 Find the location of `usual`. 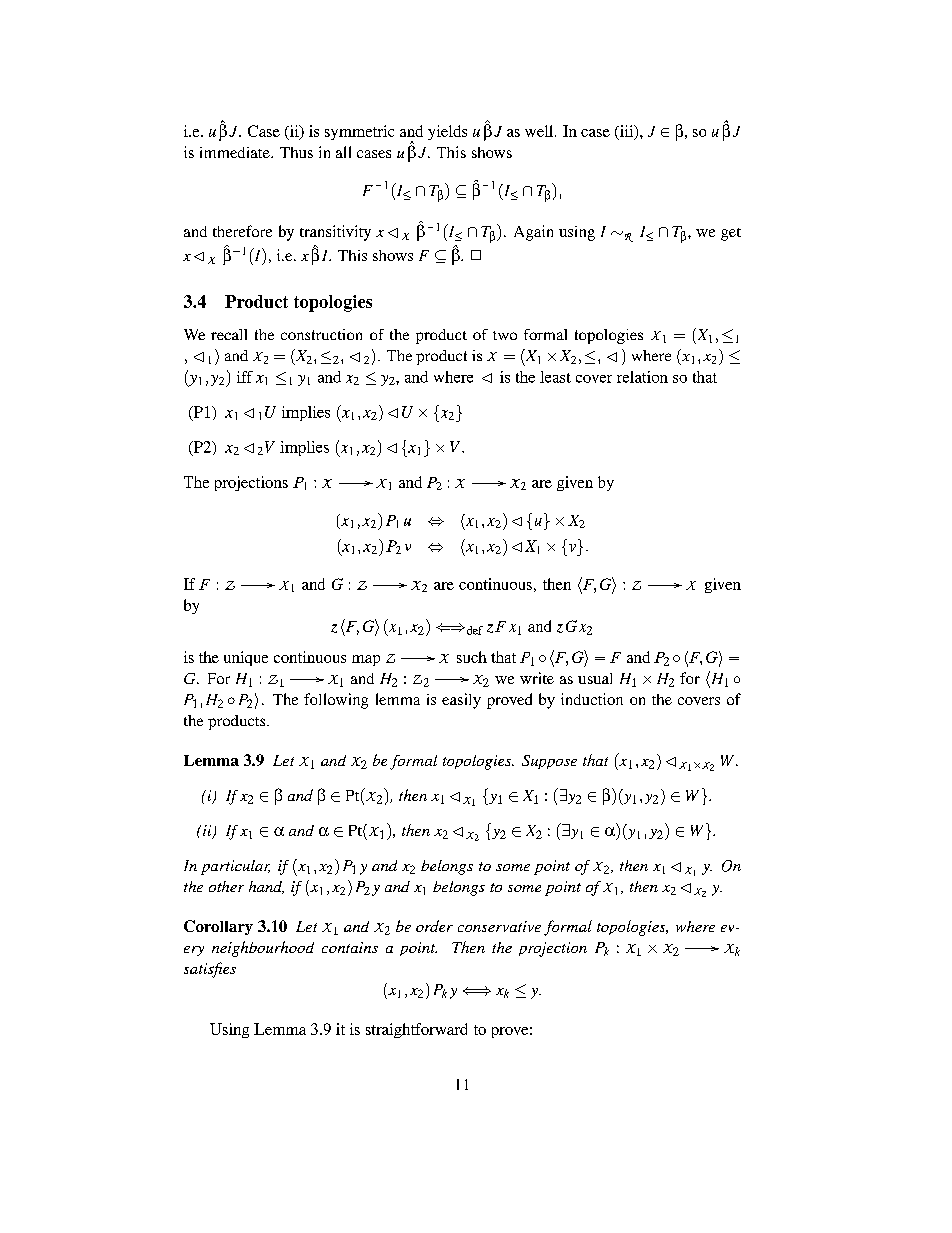

usual is located at coordinates (595, 678).
